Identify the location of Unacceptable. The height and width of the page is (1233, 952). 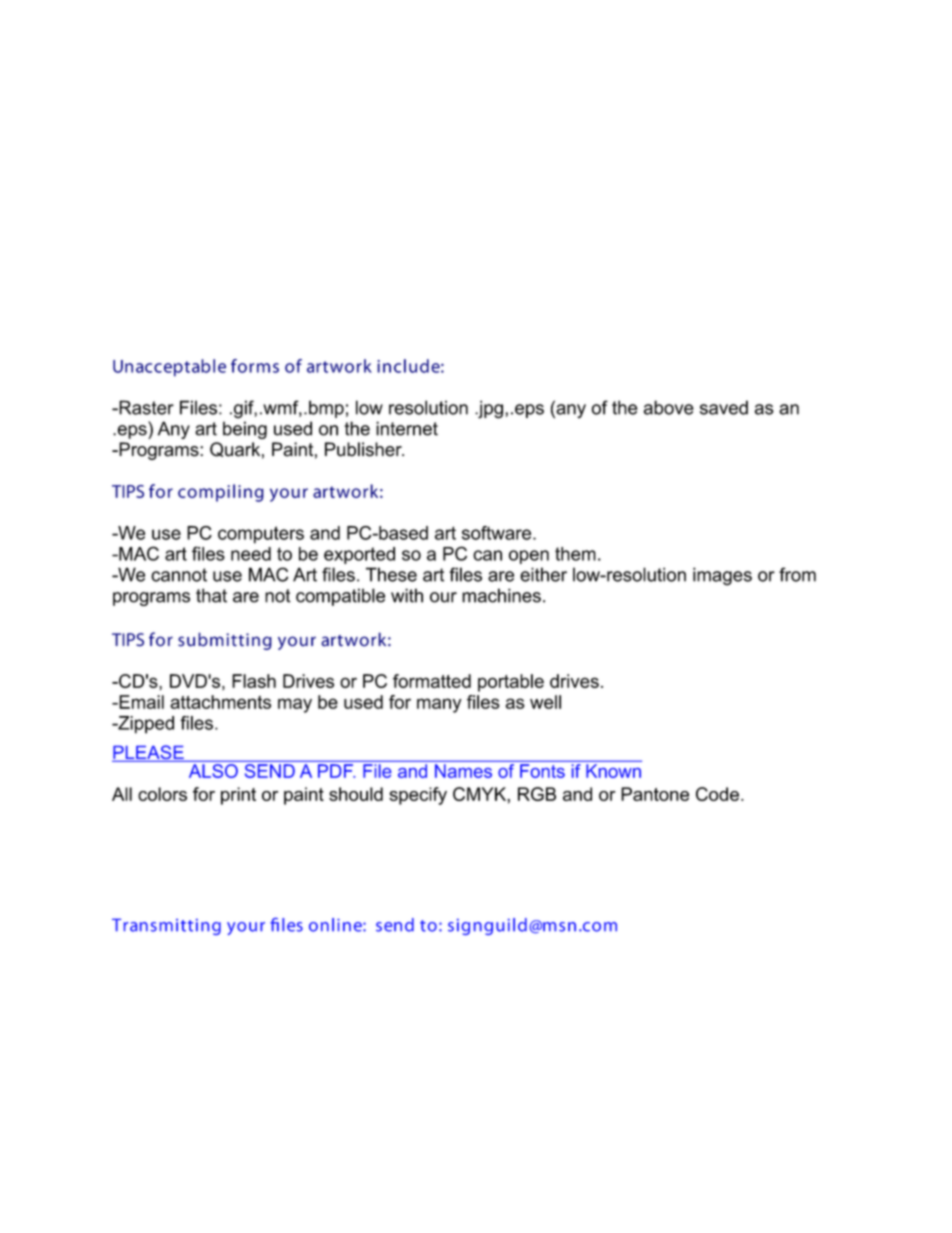
(169, 368).
